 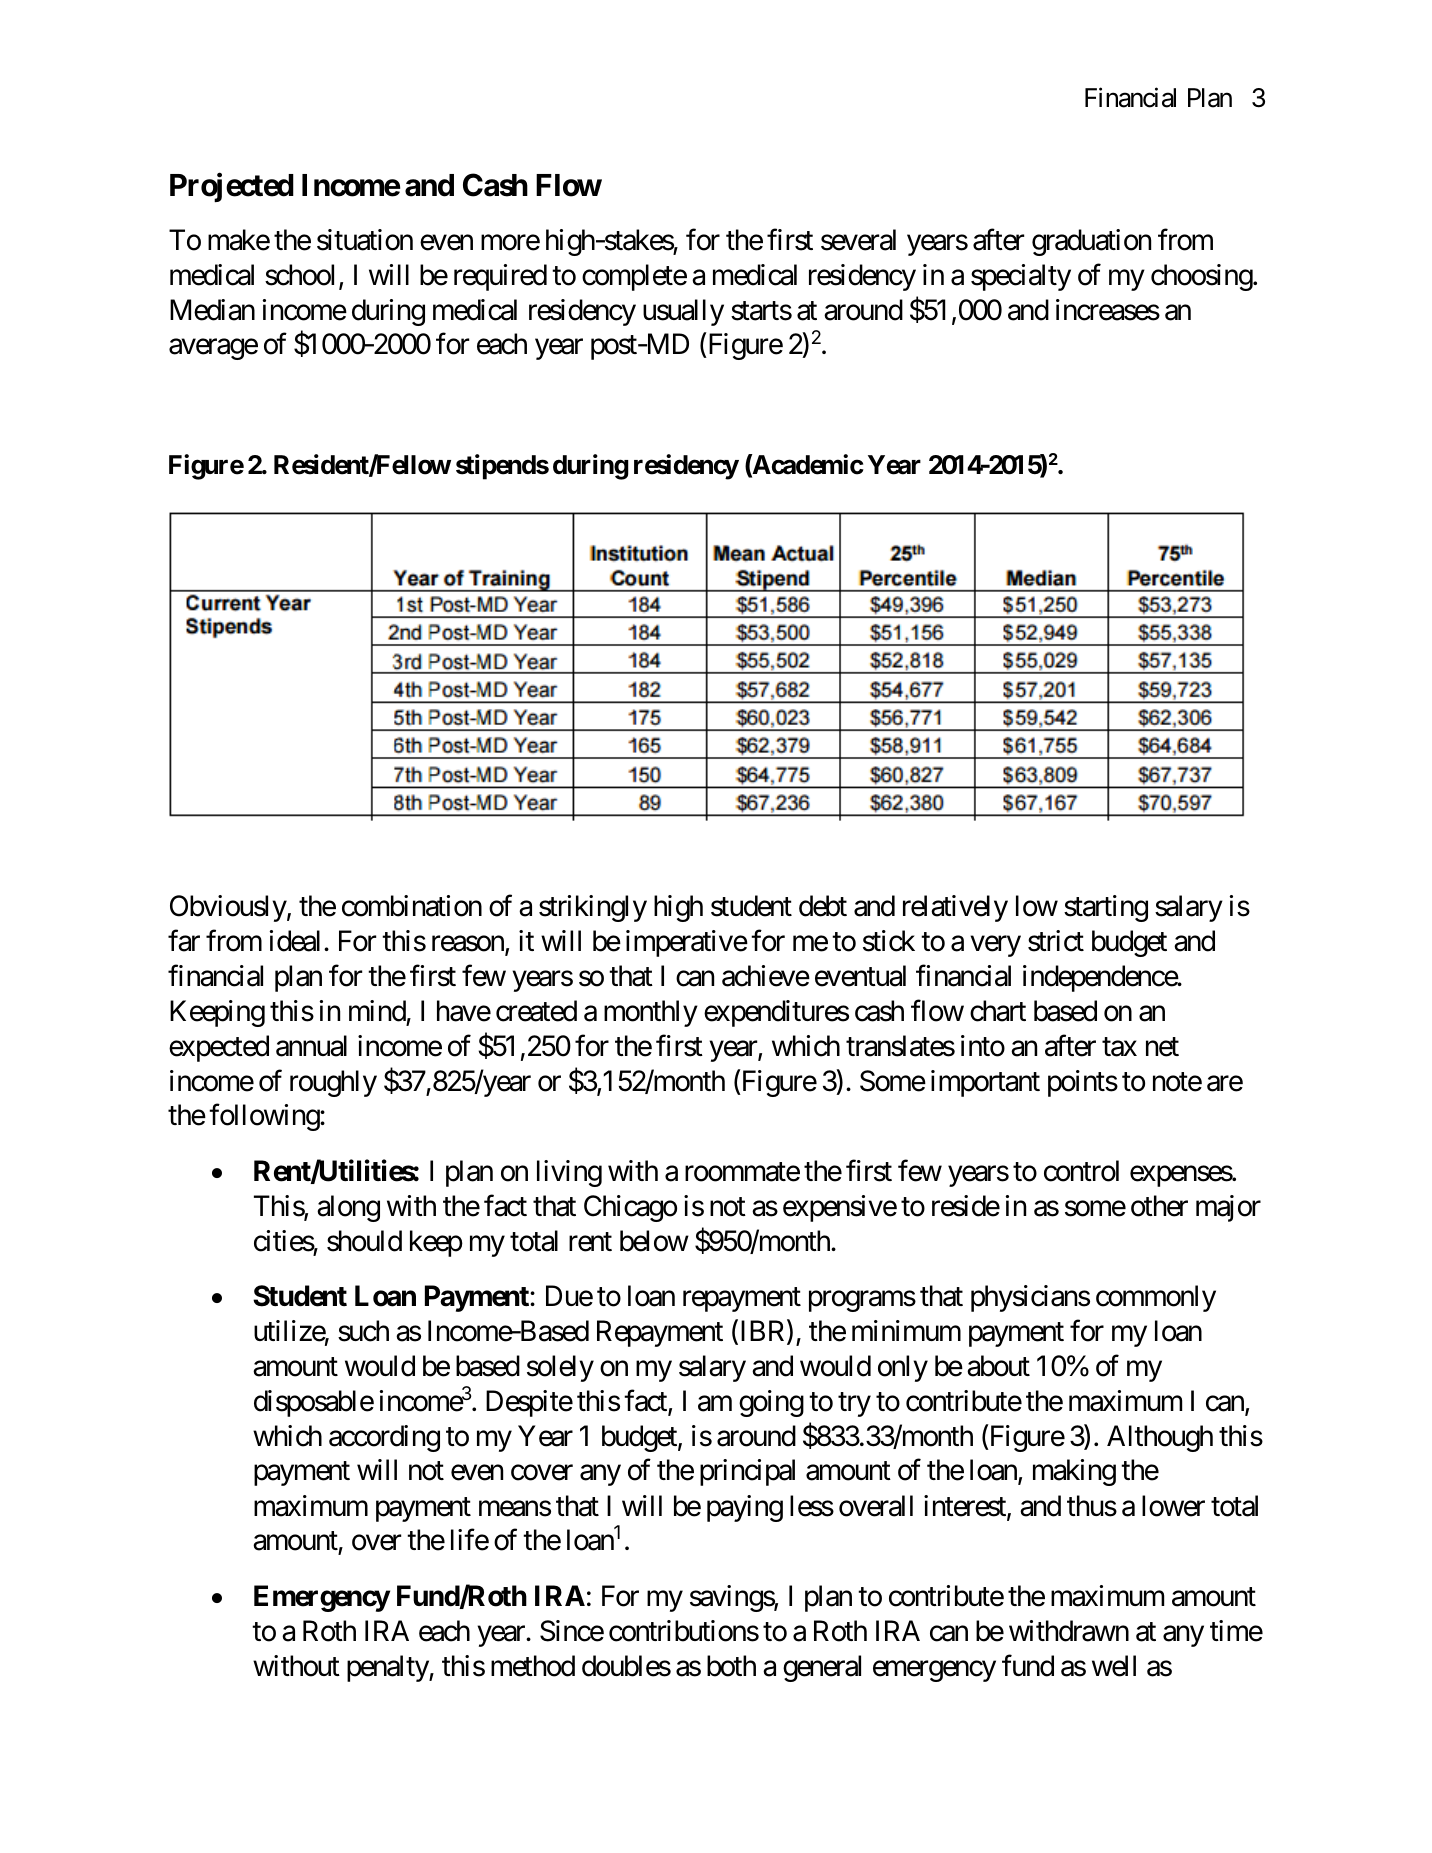 I want to click on situation, so click(x=365, y=240).
